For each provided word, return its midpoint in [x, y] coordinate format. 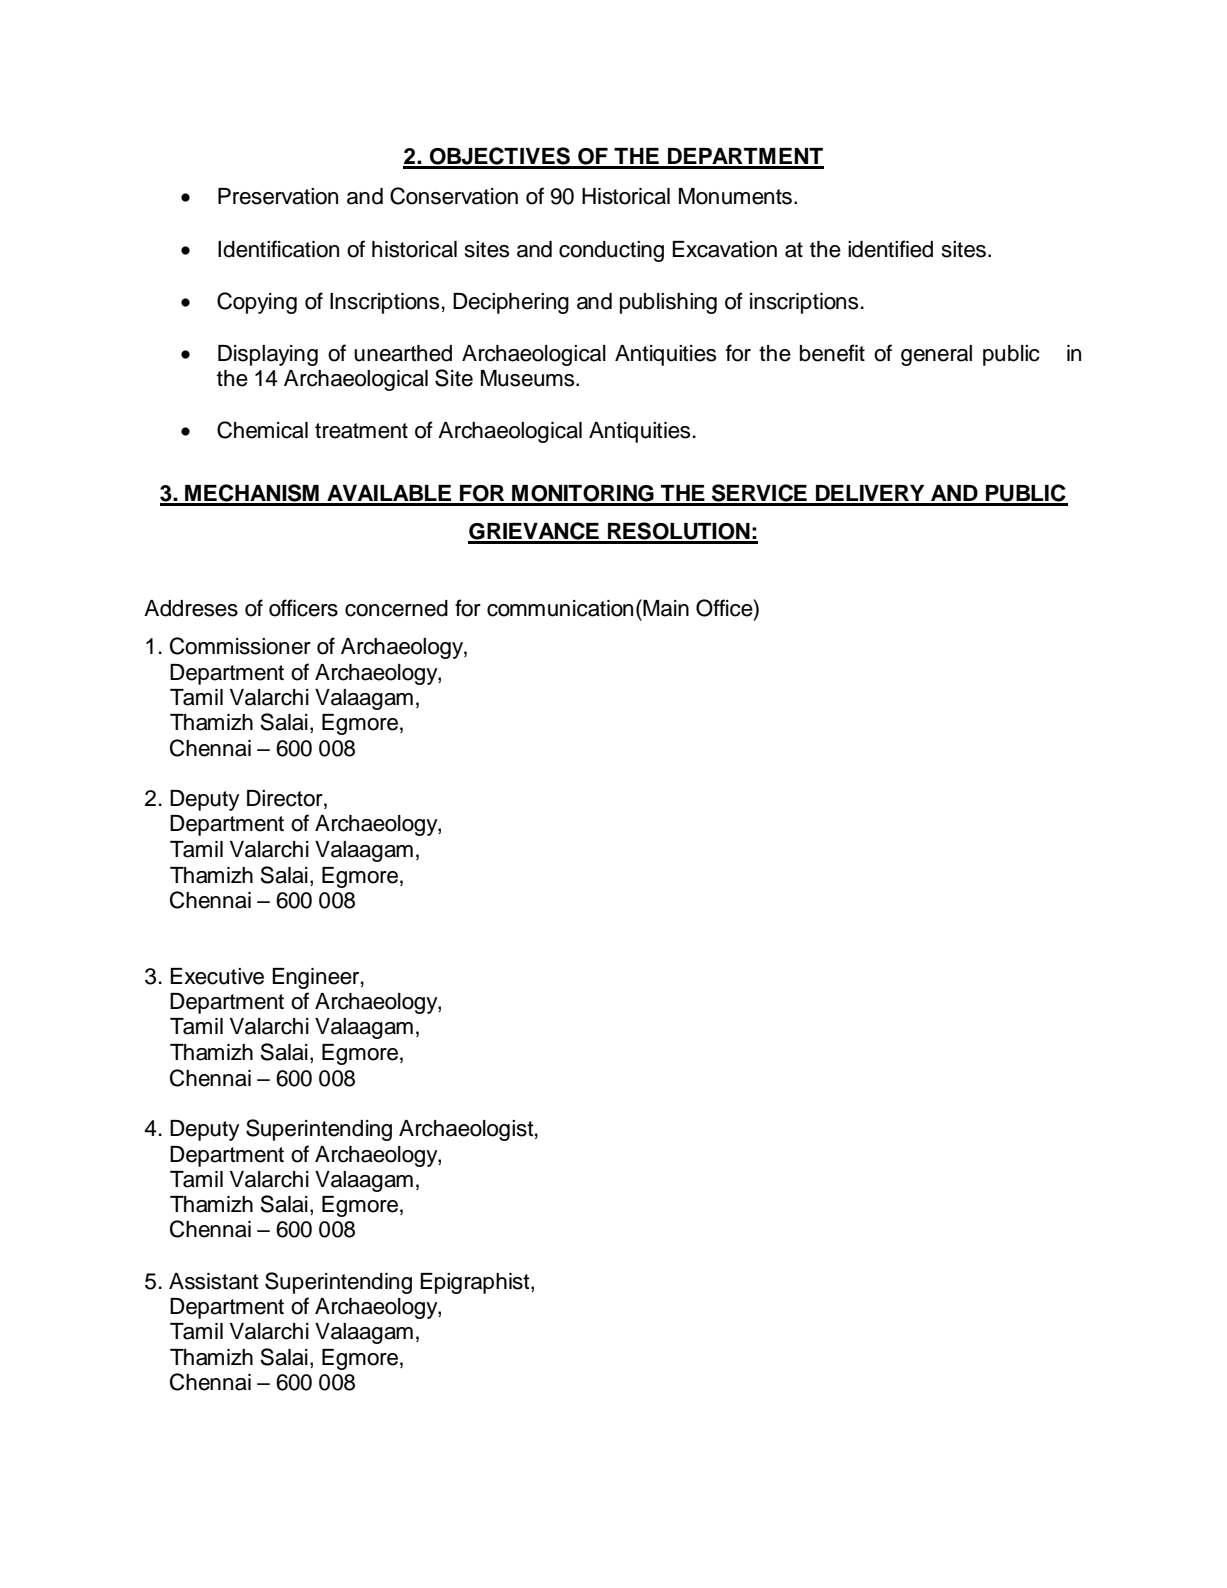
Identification [278, 249]
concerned [396, 608]
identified [890, 249]
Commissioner [240, 646]
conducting [611, 251]
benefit [832, 353]
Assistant [214, 1281]
